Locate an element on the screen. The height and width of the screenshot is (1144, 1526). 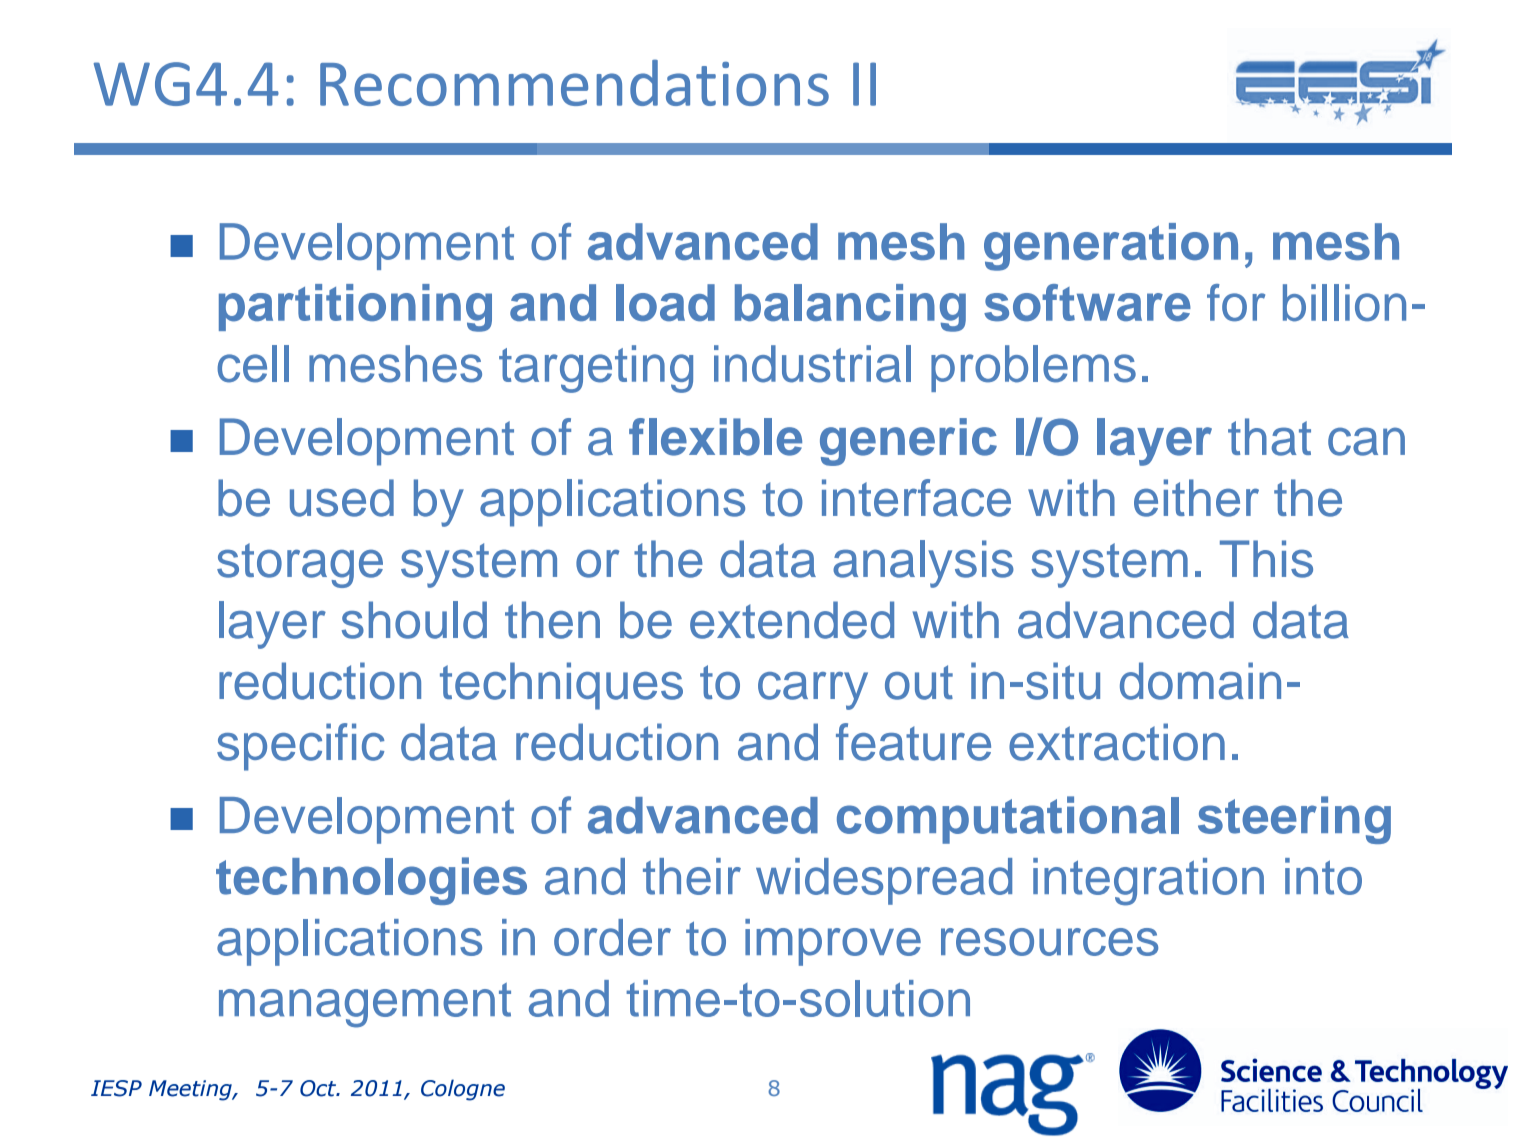
widespread is located at coordinates (884, 881).
